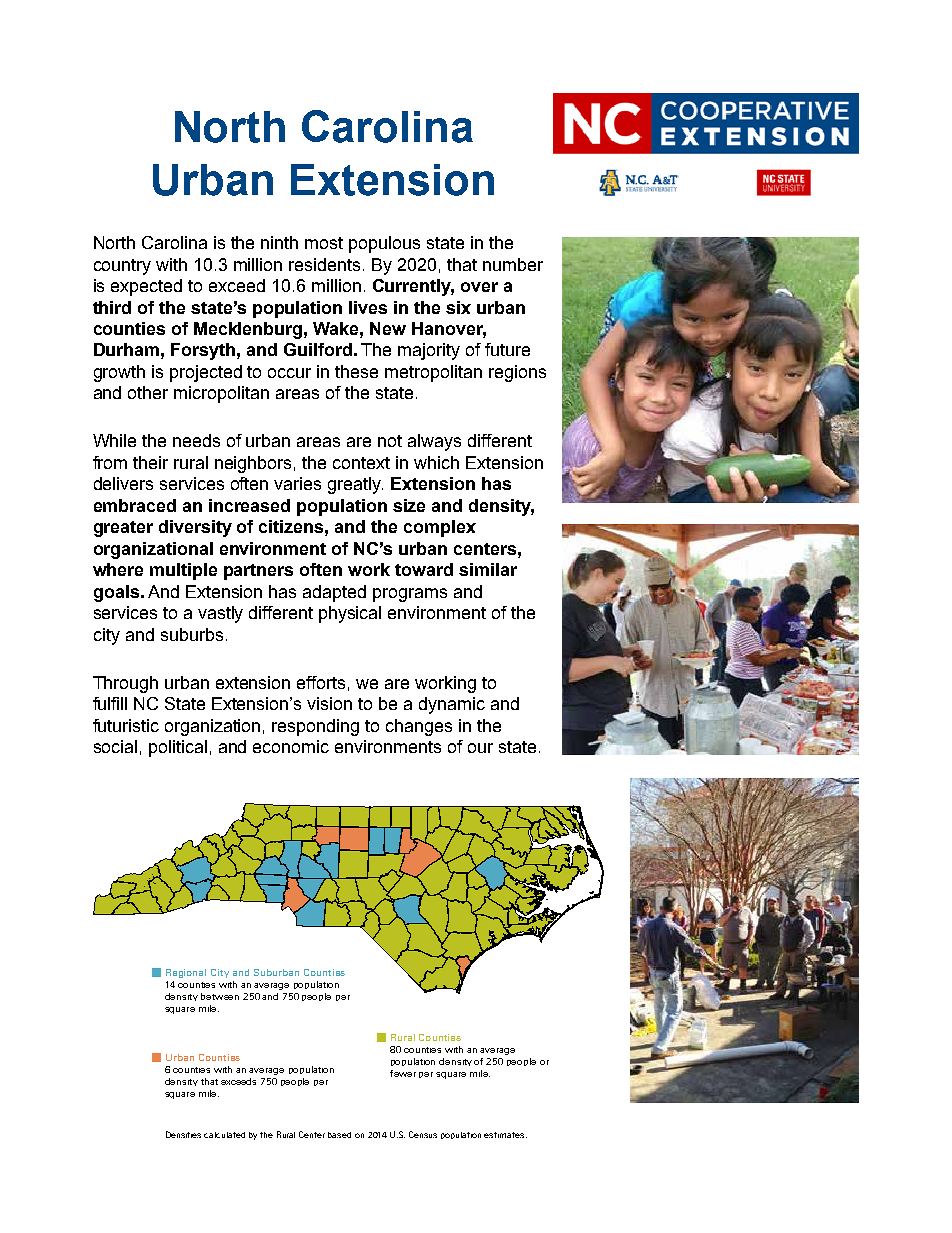  I want to click on dynamic, so click(452, 705).
